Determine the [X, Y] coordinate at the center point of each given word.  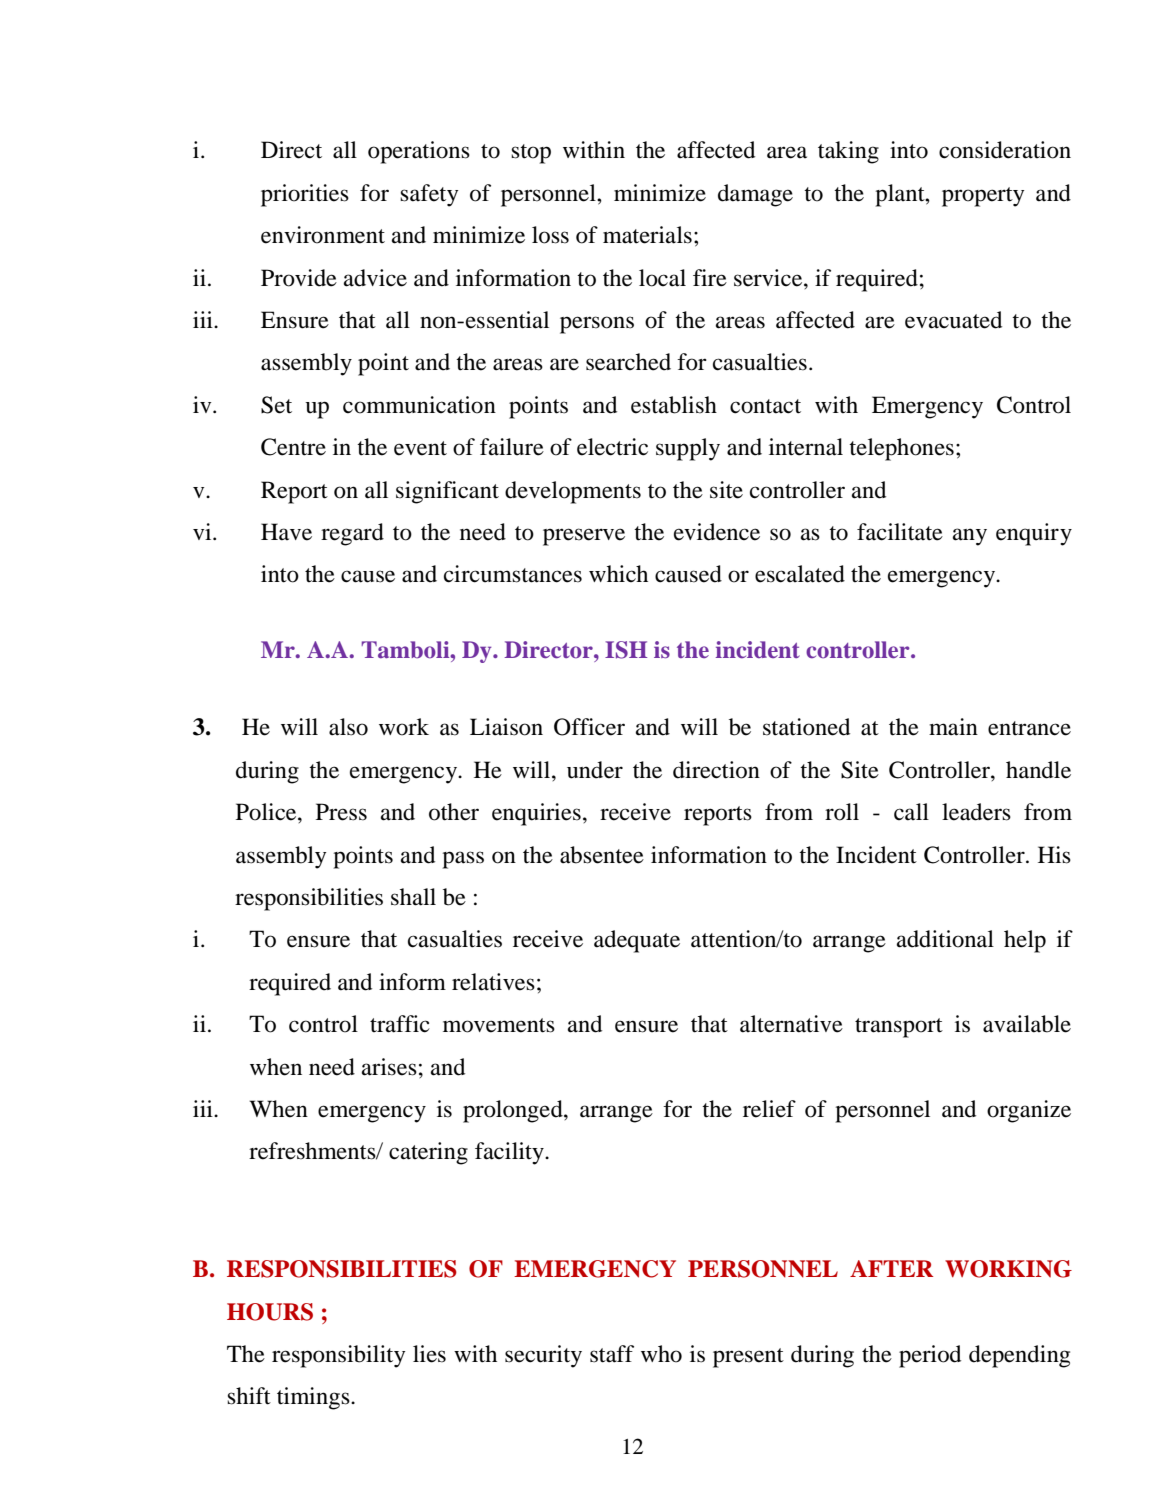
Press [341, 812]
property [983, 197]
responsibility [339, 1356]
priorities [305, 195]
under [595, 770]
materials [647, 235]
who [661, 1354]
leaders [976, 812]
